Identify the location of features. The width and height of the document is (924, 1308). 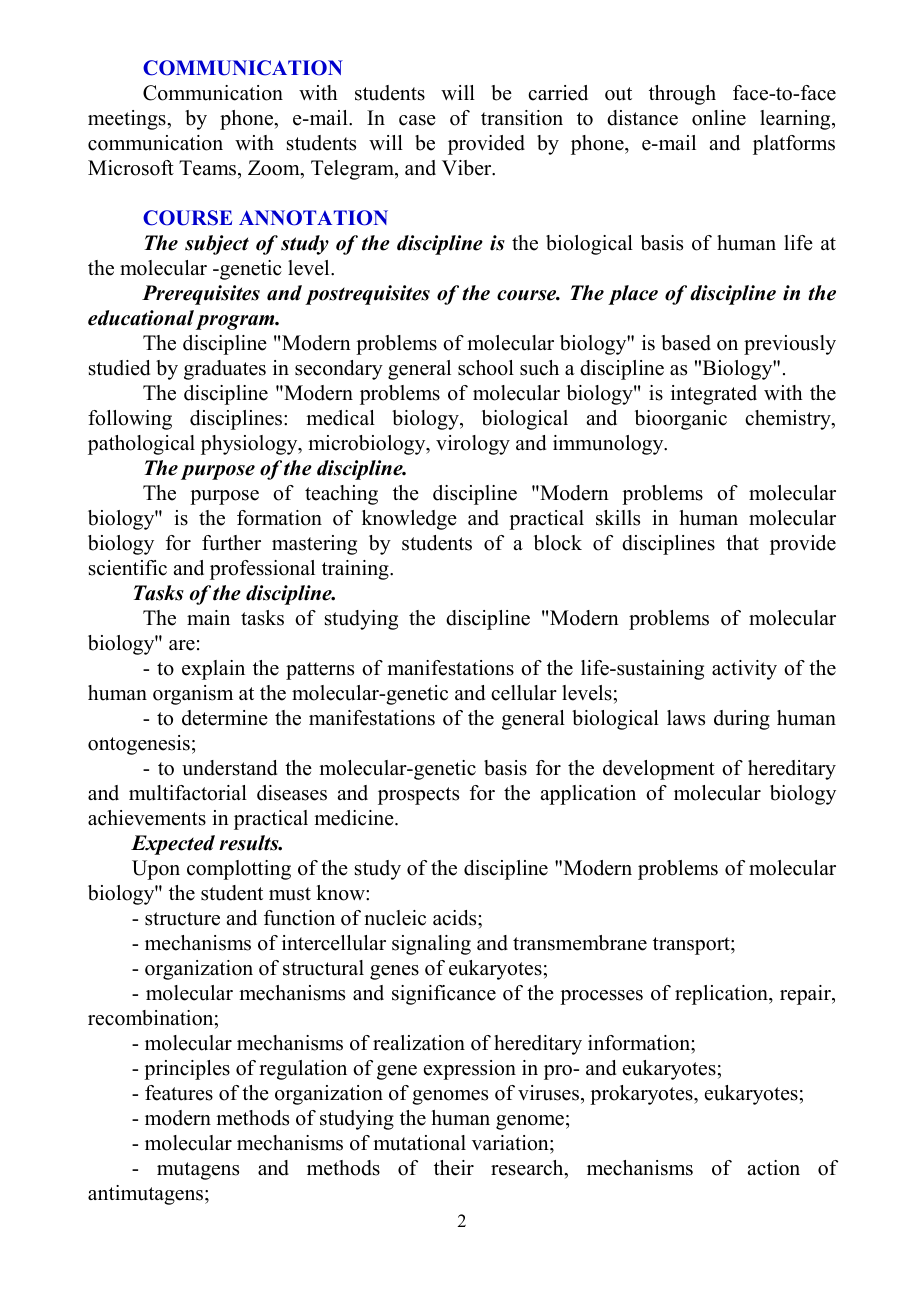
(179, 1093).
